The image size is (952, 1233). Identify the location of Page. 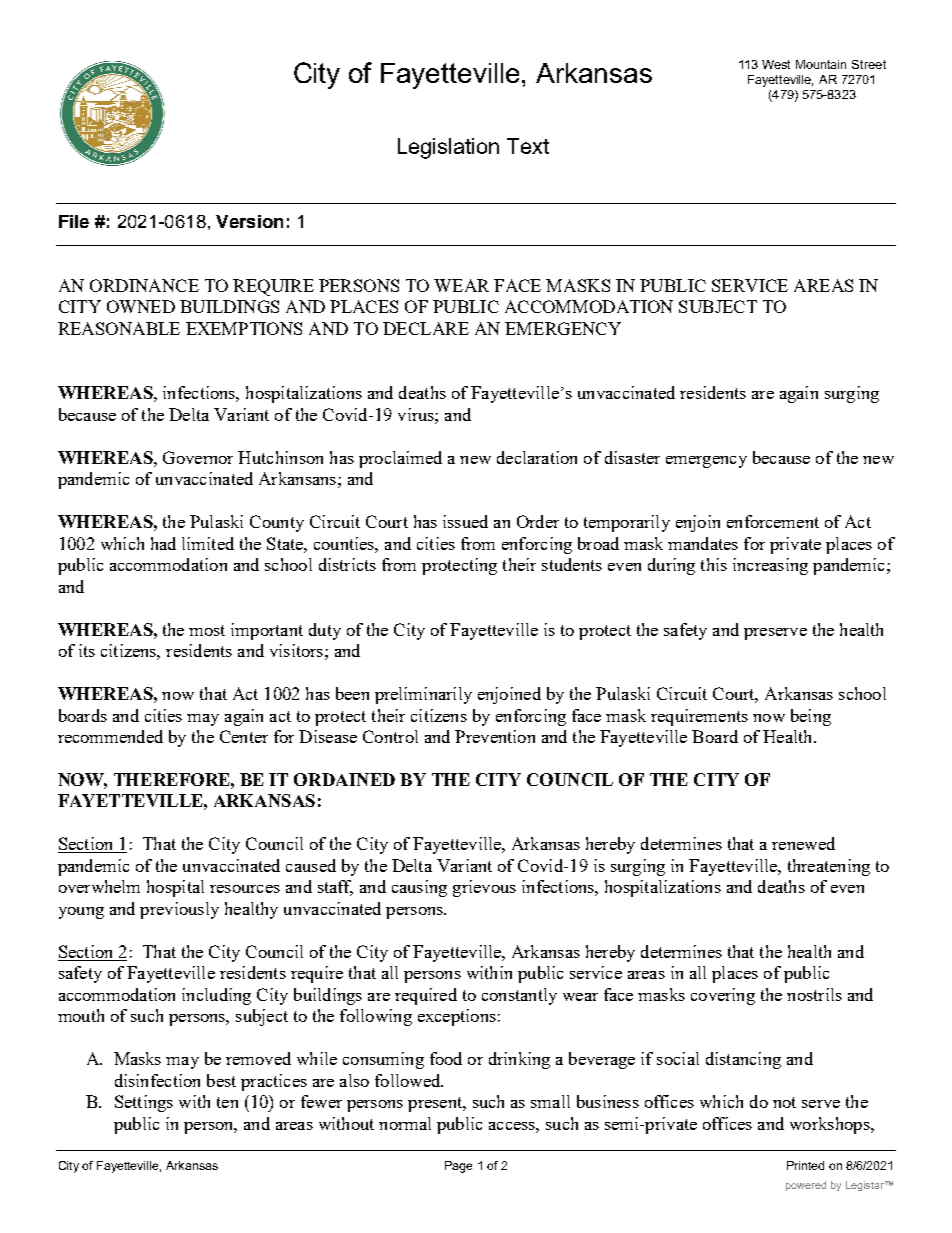
(458, 1167).
